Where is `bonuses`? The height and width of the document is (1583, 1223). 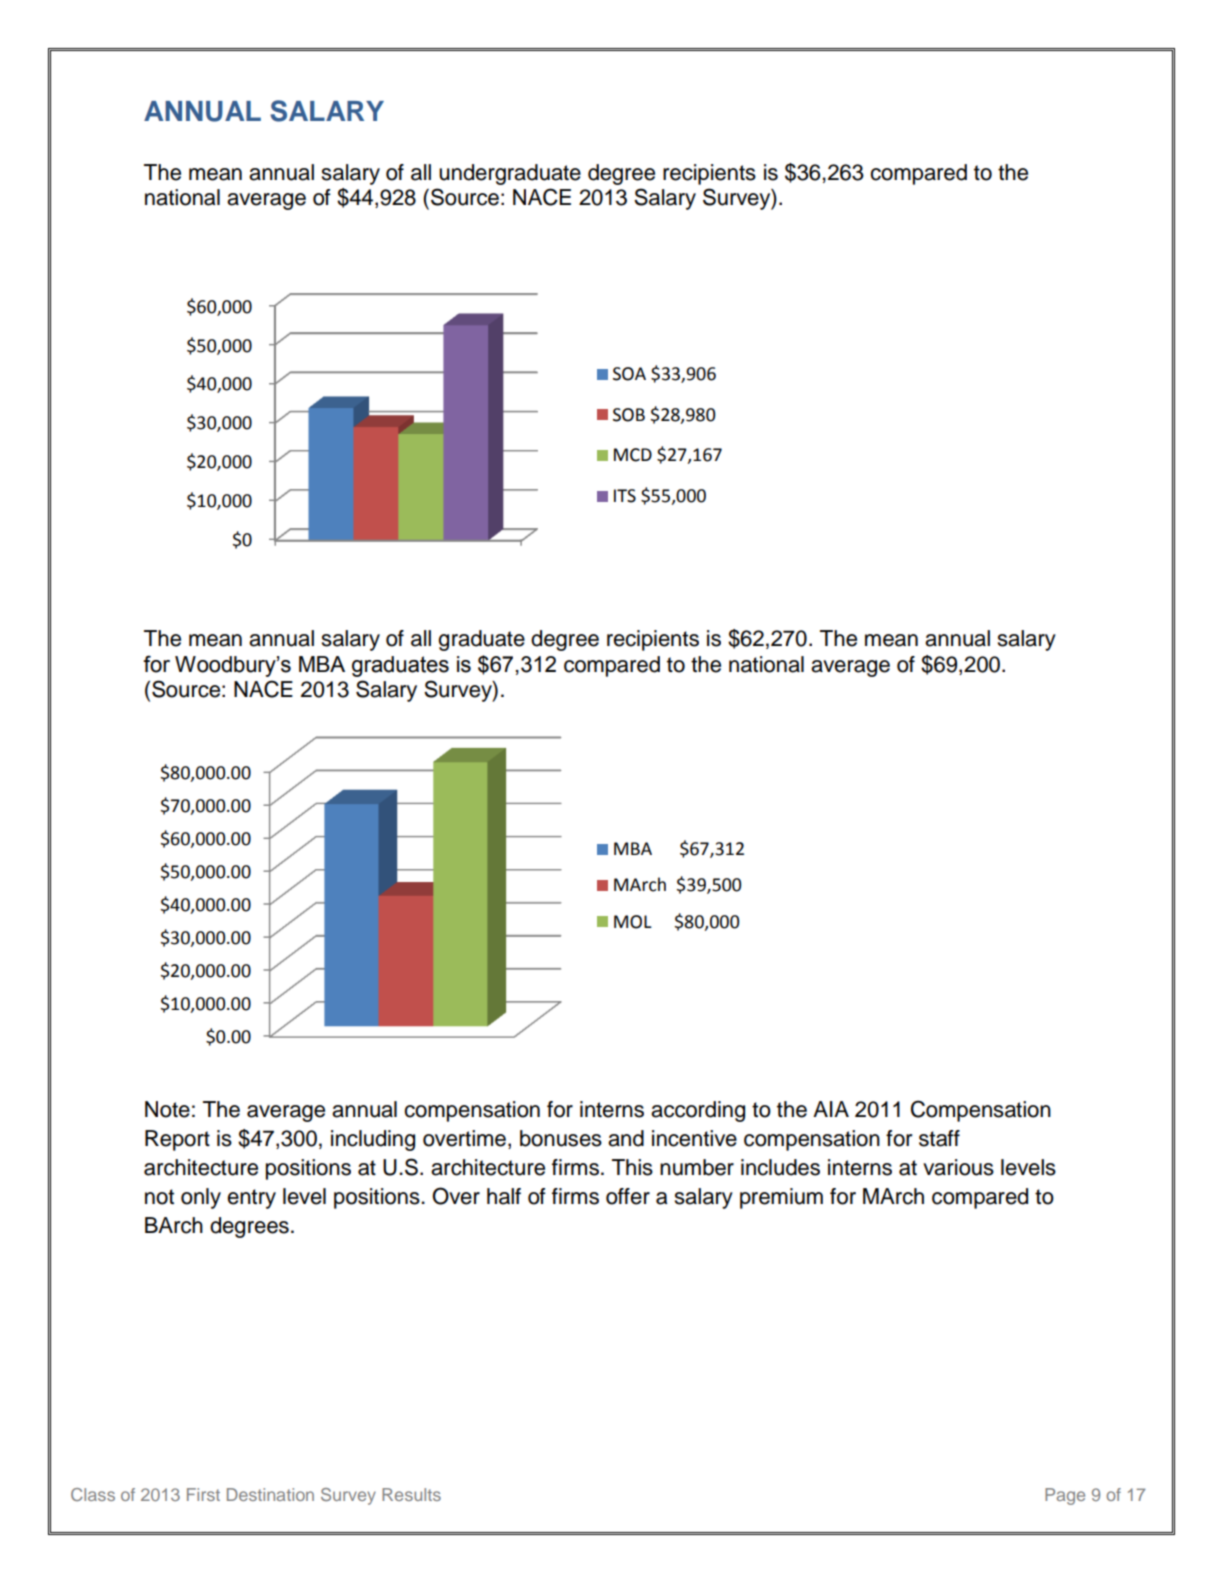
bonuses is located at coordinates (561, 1138).
